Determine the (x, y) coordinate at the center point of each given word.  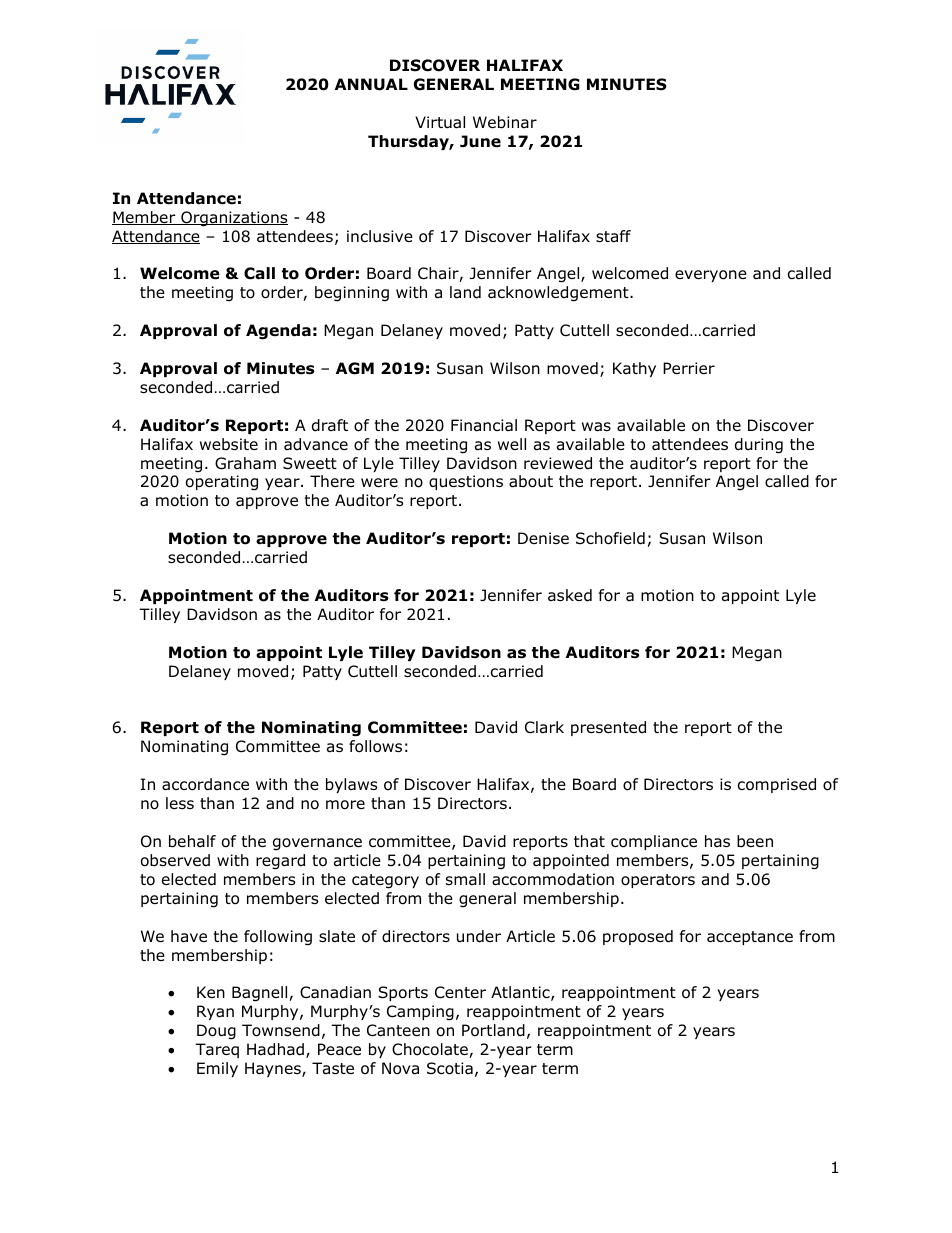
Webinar (505, 122)
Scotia (450, 1068)
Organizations (233, 219)
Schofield (610, 538)
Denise (543, 538)
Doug (216, 1032)
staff (613, 236)
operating (222, 483)
